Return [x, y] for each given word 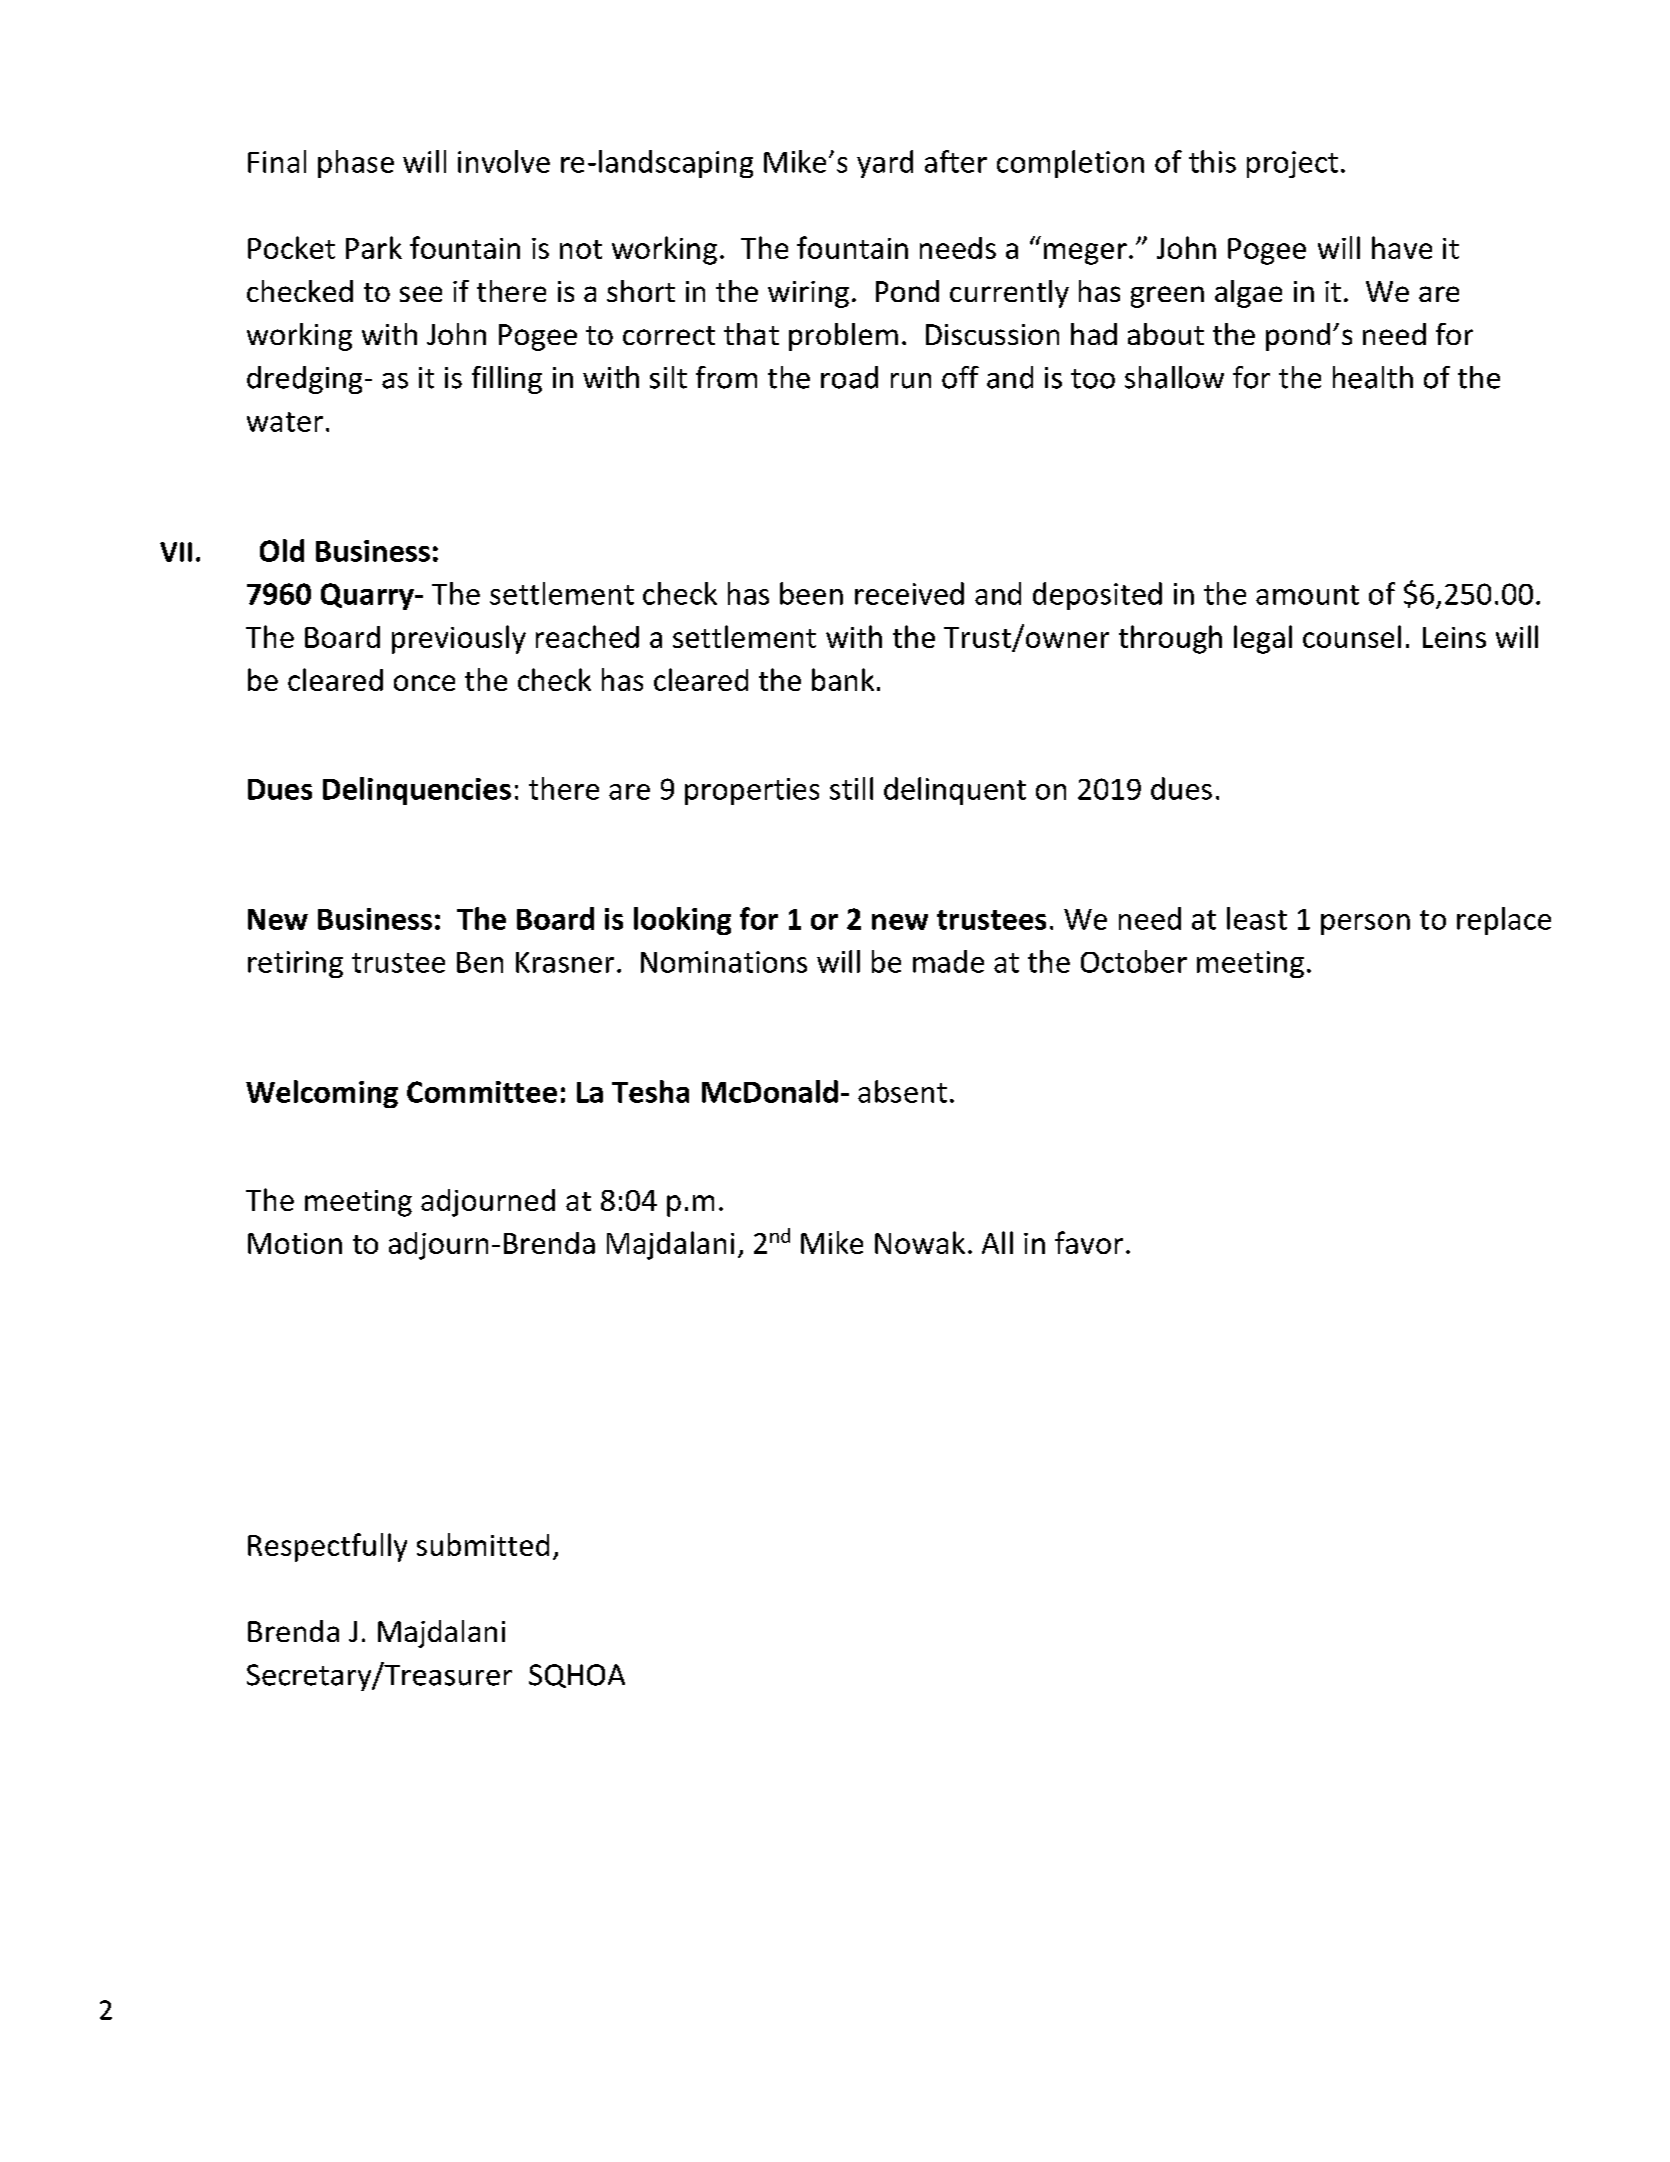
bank [843, 679]
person [1365, 924]
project [1292, 164]
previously [459, 639]
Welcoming [322, 1094]
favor [1089, 1242]
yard [885, 164]
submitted [483, 1544]
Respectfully [327, 1547]
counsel [1352, 636]
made [948, 961]
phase [356, 164]
